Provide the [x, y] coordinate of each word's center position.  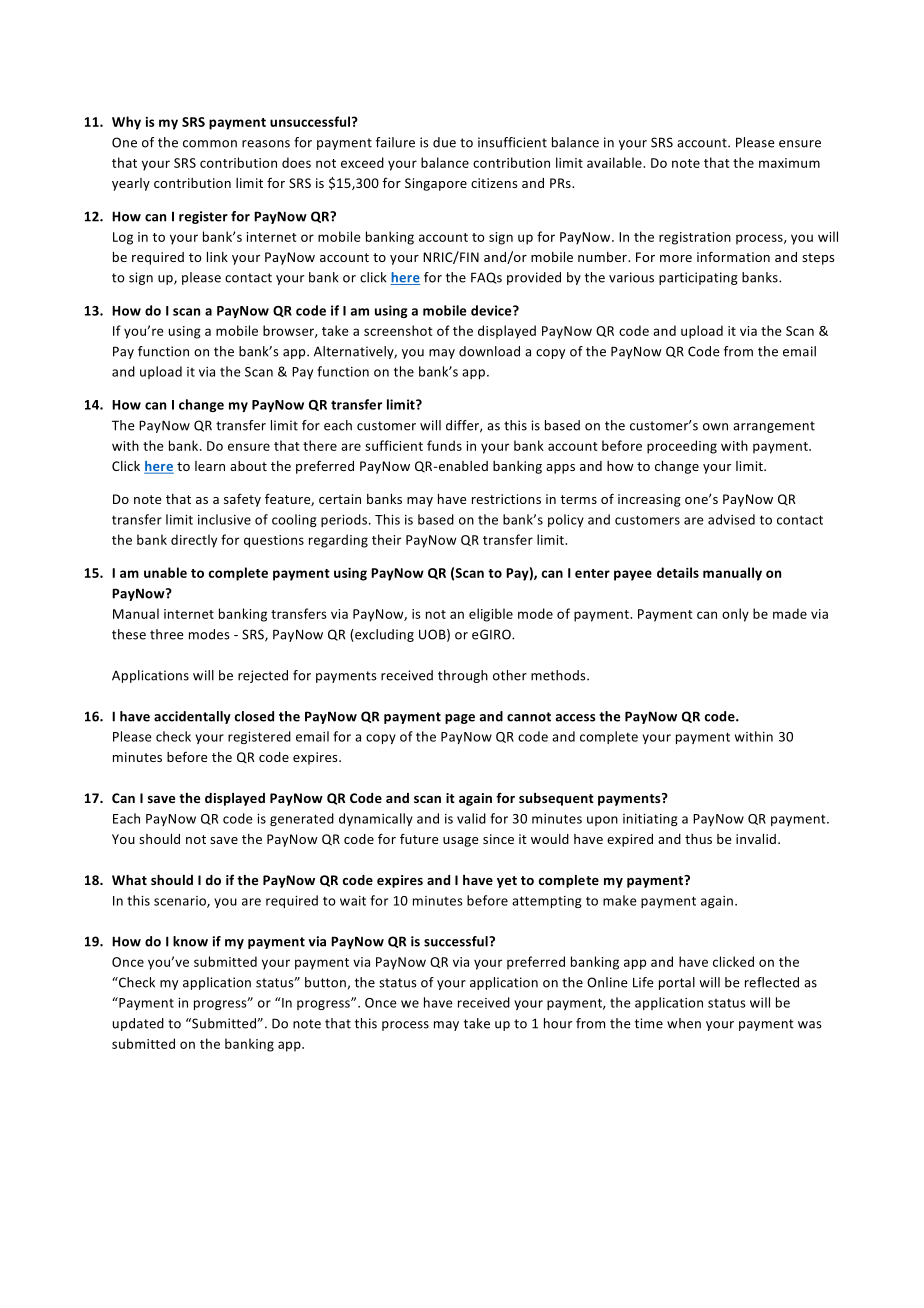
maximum [789, 163]
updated [138, 1024]
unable [165, 572]
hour [558, 1023]
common [210, 144]
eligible [491, 615]
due [444, 142]
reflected [772, 982]
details [678, 572]
